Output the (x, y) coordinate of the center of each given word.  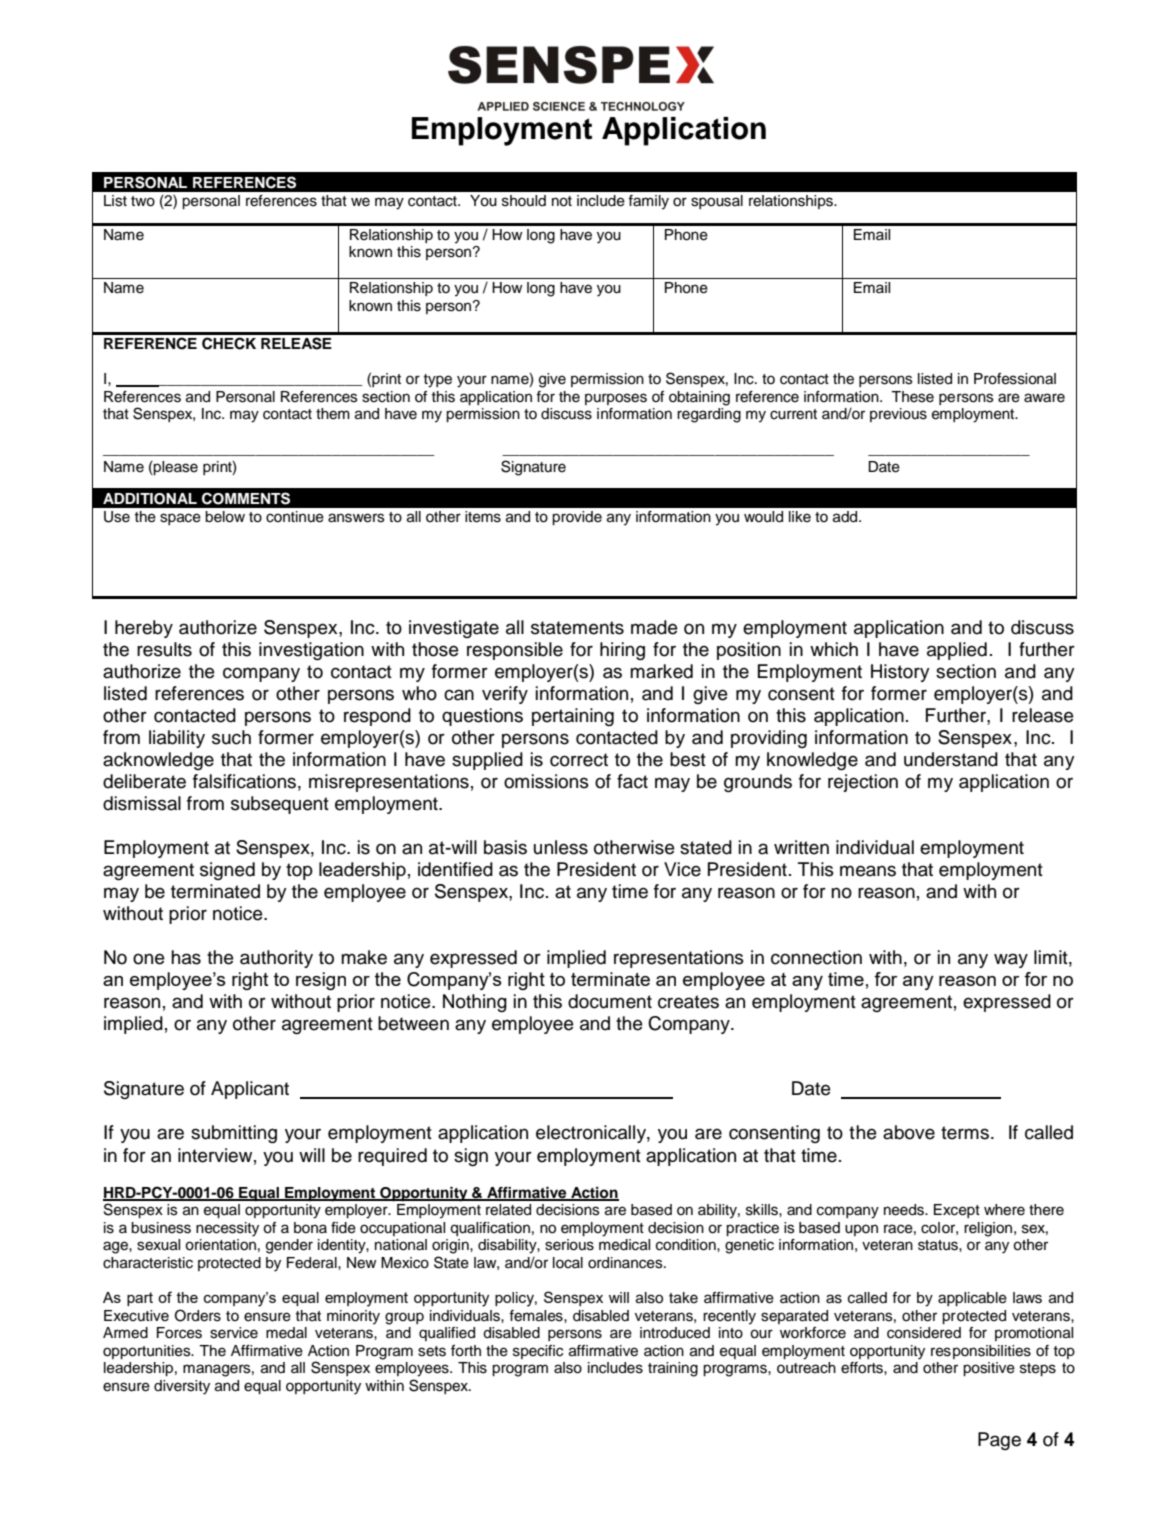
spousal (717, 202)
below (225, 517)
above (909, 1132)
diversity (182, 1387)
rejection (863, 783)
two (143, 201)
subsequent (280, 805)
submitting (234, 1134)
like (800, 517)
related (508, 1210)
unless (561, 847)
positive (989, 1369)
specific (538, 1352)
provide (577, 518)
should (524, 201)
